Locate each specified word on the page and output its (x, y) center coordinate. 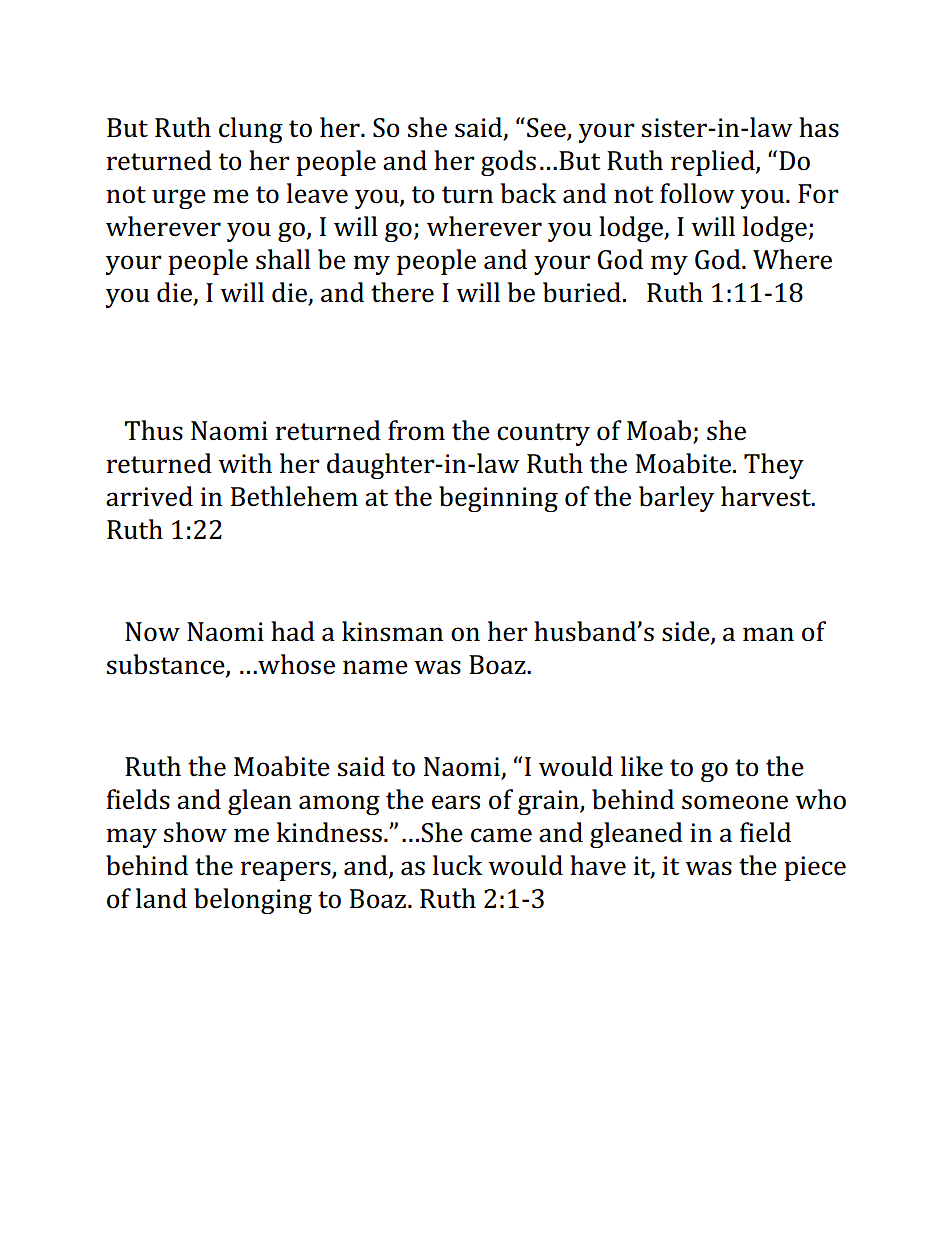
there (402, 292)
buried (582, 292)
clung (251, 130)
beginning (498, 499)
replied (714, 163)
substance (167, 665)
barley (676, 499)
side (687, 632)
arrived (149, 496)
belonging (253, 901)
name (375, 667)
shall (283, 259)
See (547, 129)
